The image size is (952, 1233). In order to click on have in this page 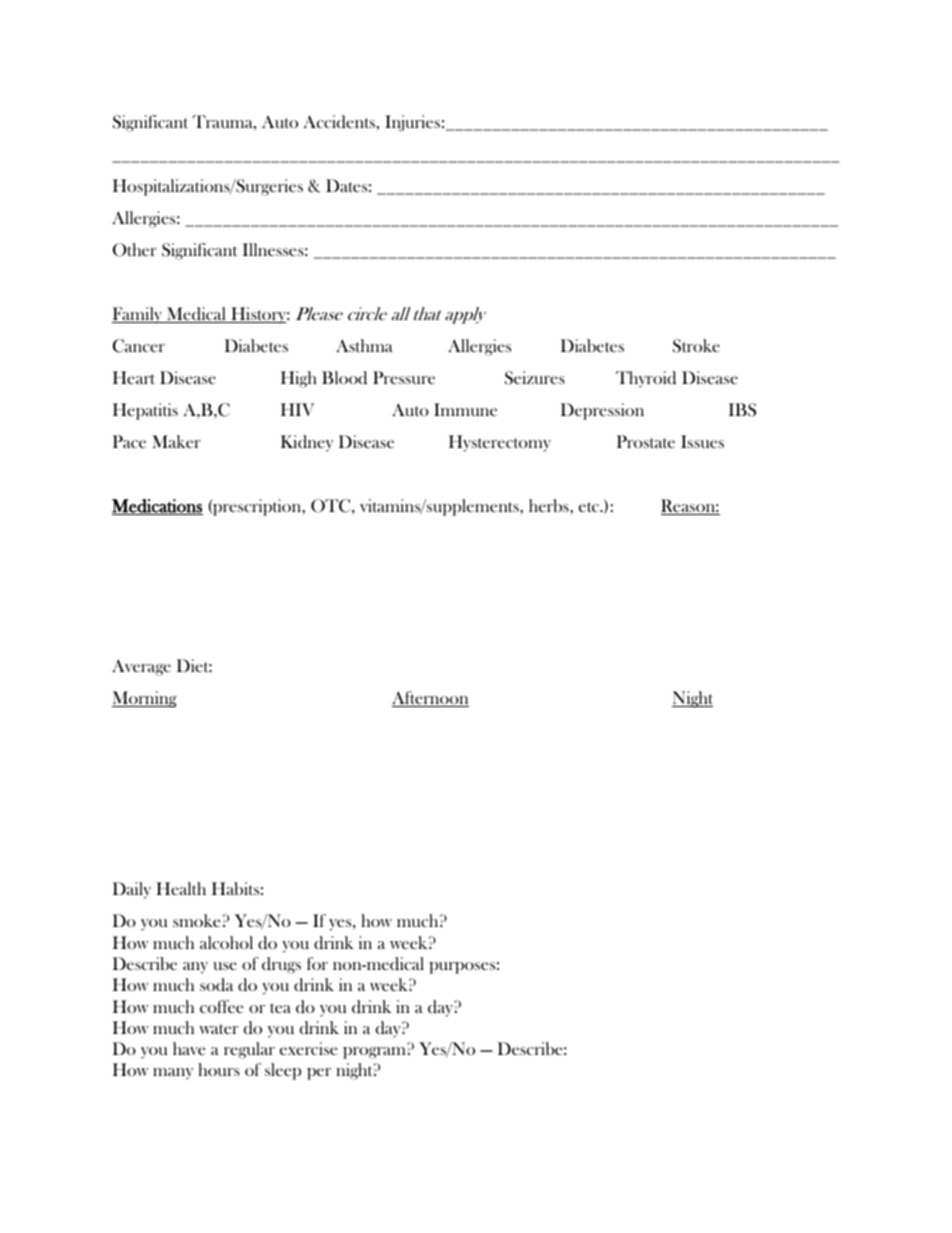, I will do `click(189, 1048)`.
